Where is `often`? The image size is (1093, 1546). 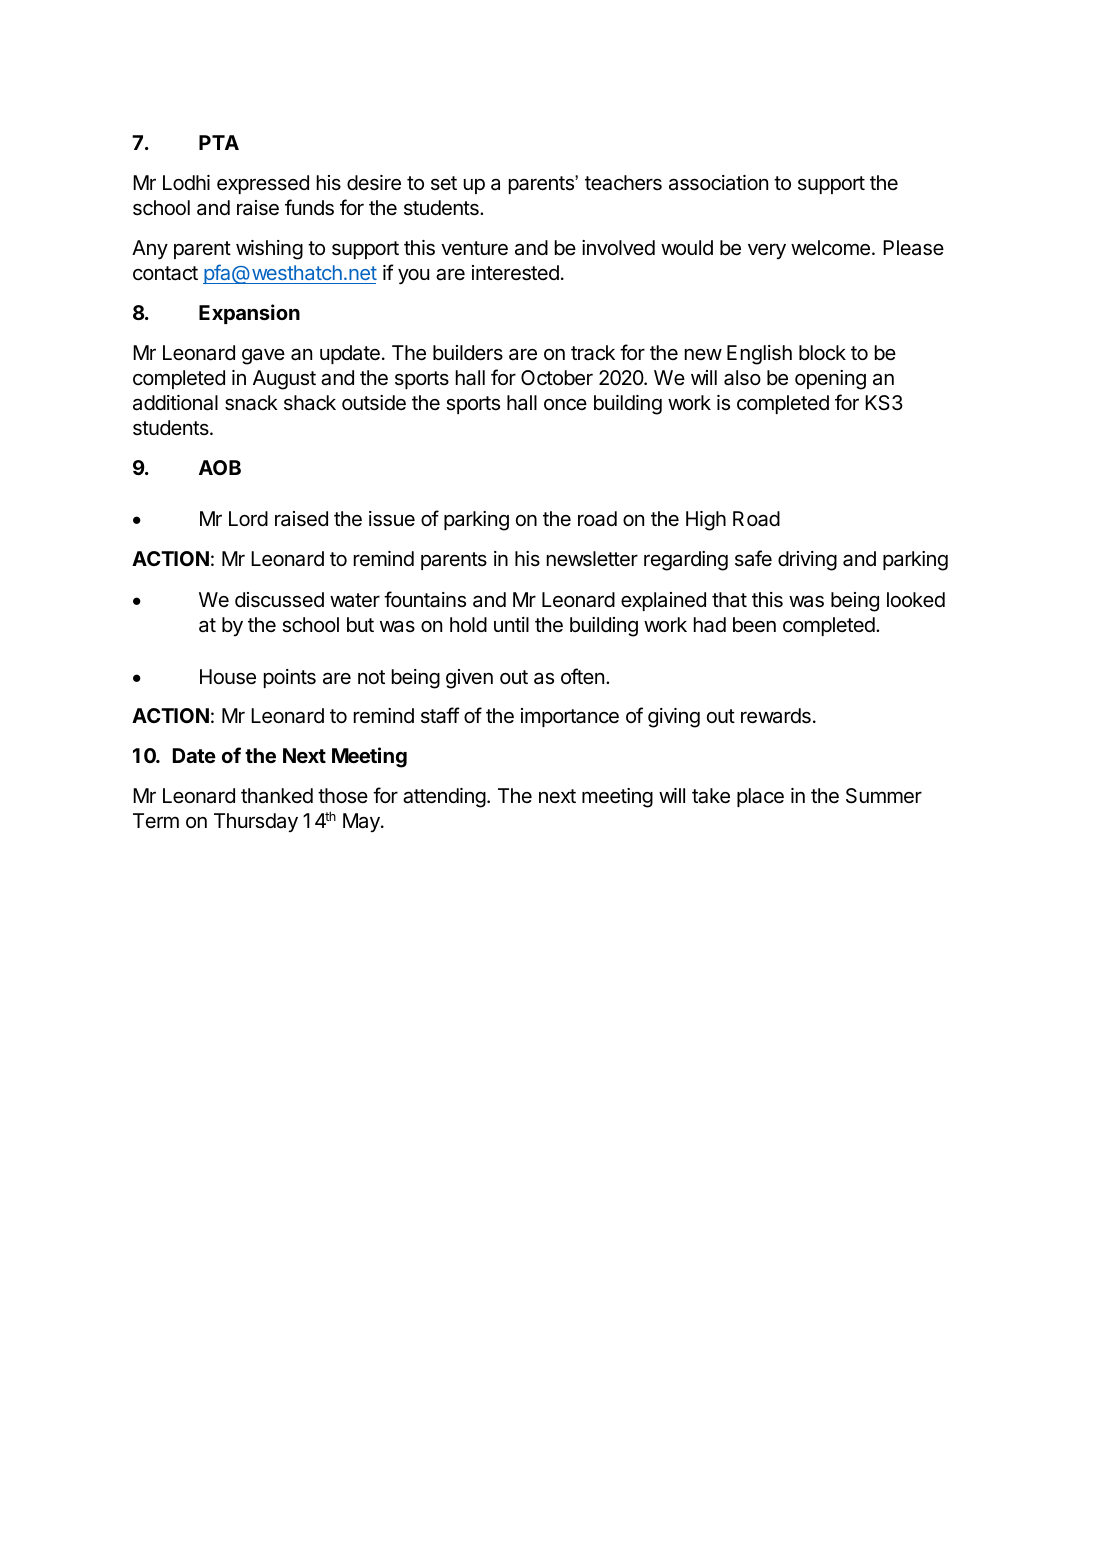 often is located at coordinates (582, 676).
